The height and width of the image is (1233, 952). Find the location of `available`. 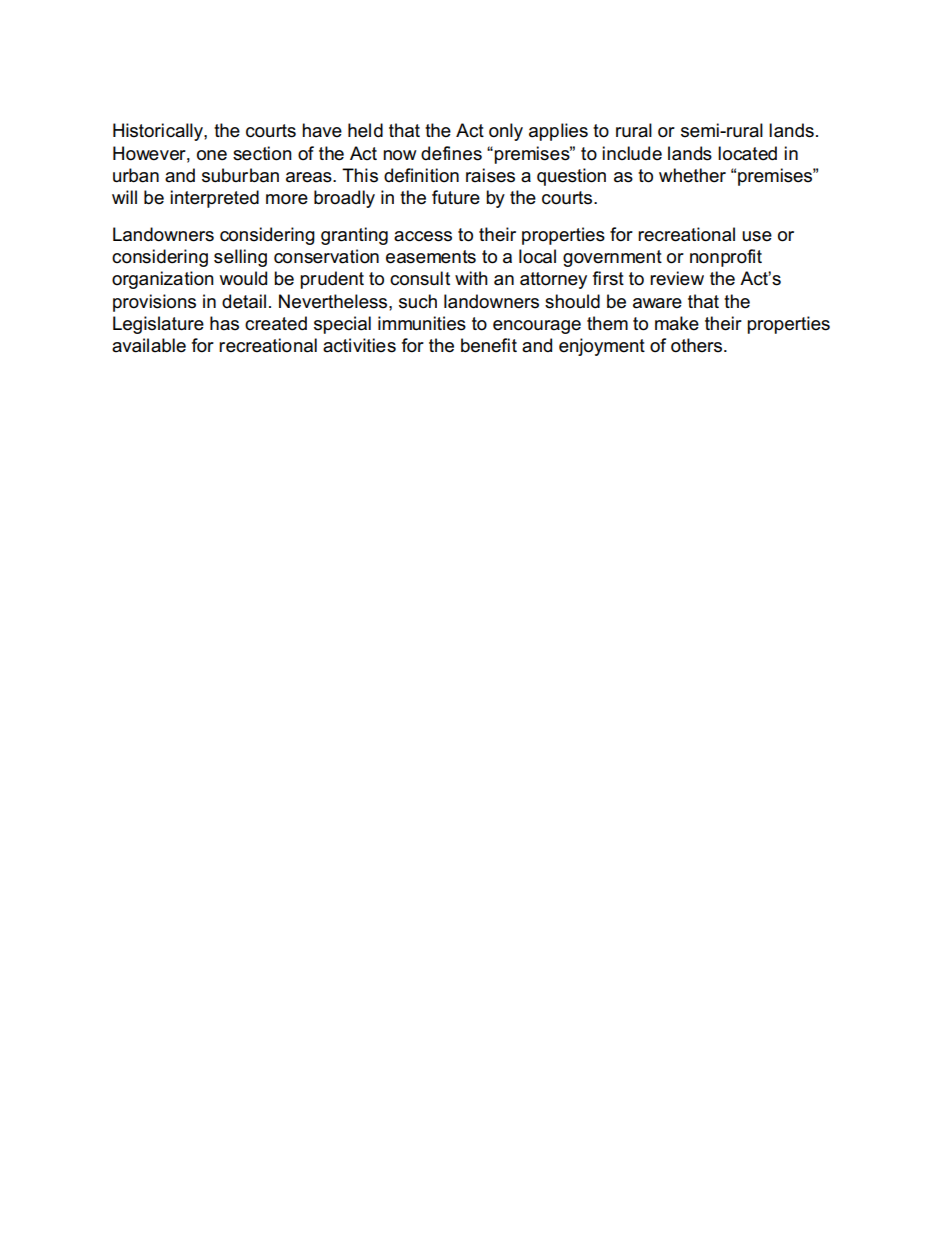

available is located at coordinates (149, 345).
